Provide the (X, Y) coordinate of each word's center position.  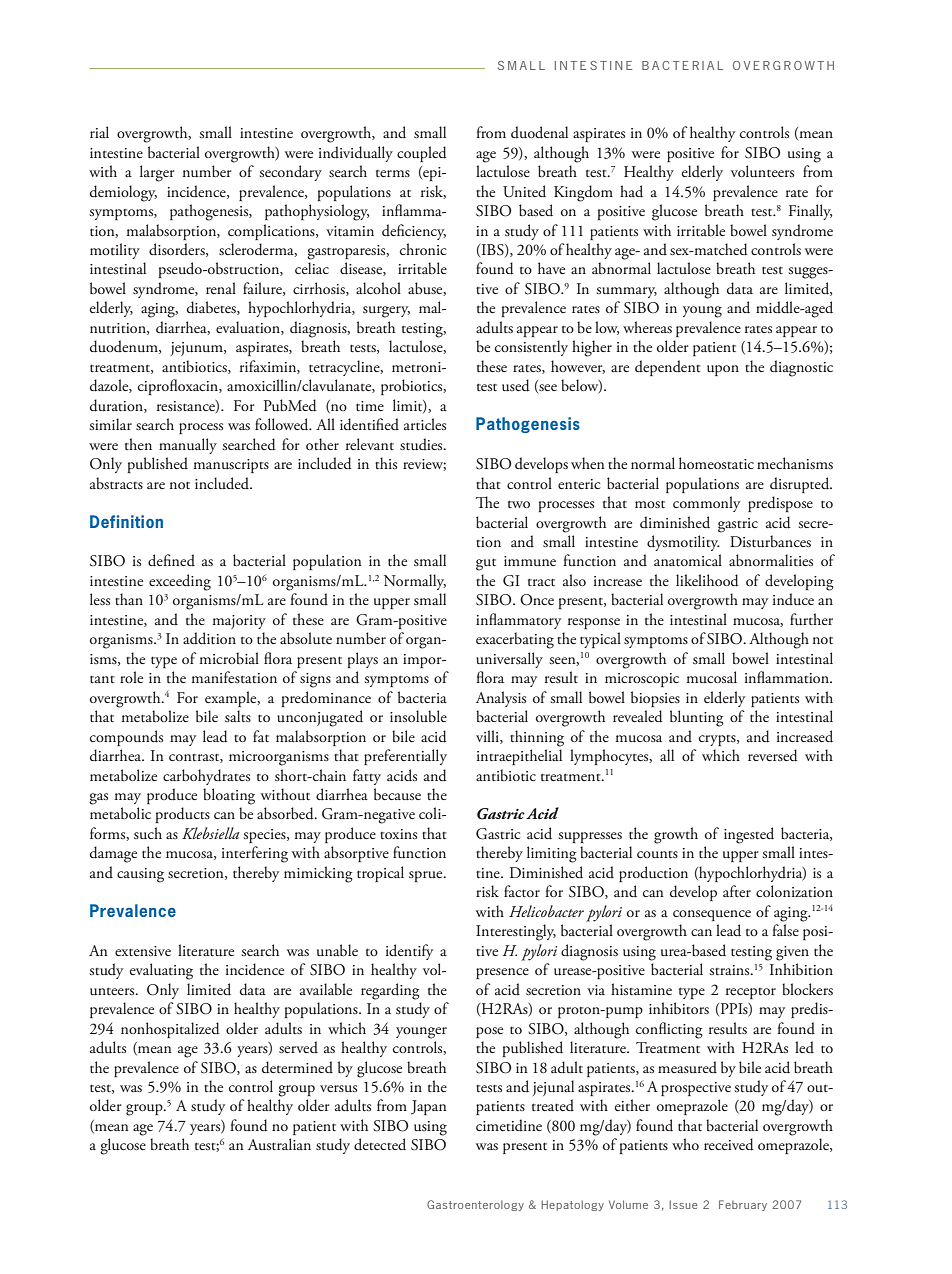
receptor (751, 993)
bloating (229, 796)
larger (157, 173)
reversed (773, 755)
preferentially (405, 757)
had (631, 191)
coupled (422, 154)
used (516, 385)
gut (486, 564)
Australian (279, 1144)
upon (723, 370)
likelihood (707, 580)
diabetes (212, 308)
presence (502, 973)
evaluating (161, 971)
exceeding (180, 582)
